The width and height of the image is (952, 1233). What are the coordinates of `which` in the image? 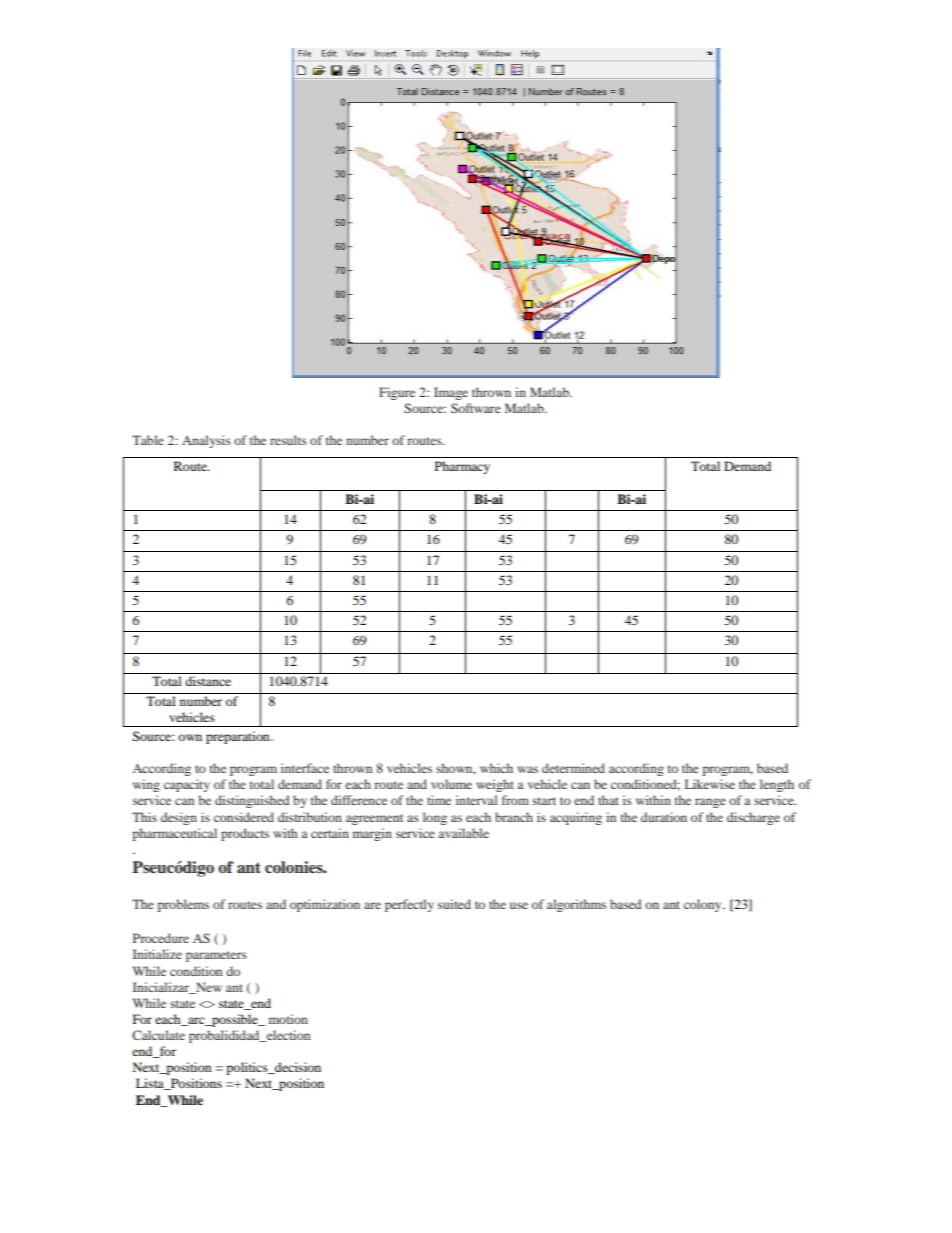 It's located at (496, 768).
